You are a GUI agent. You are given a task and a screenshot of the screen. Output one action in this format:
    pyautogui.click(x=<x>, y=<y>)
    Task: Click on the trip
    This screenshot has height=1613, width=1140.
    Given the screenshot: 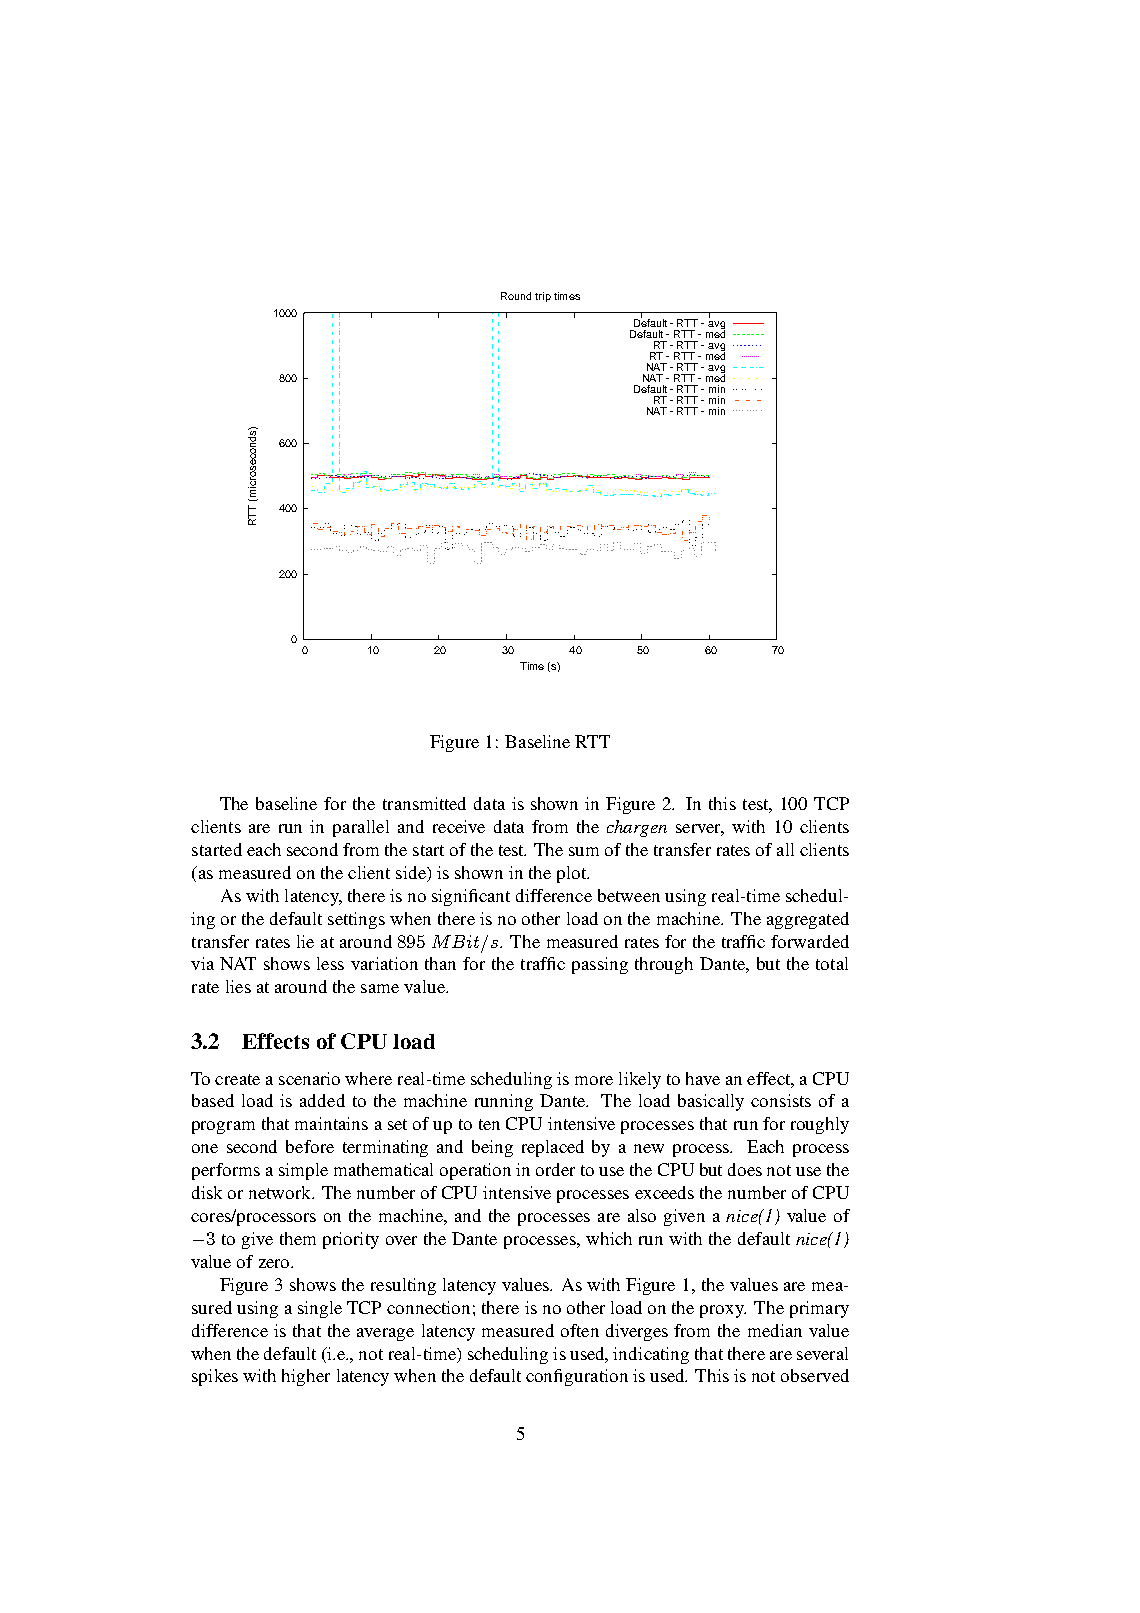 What is the action you would take?
    pyautogui.click(x=543, y=297)
